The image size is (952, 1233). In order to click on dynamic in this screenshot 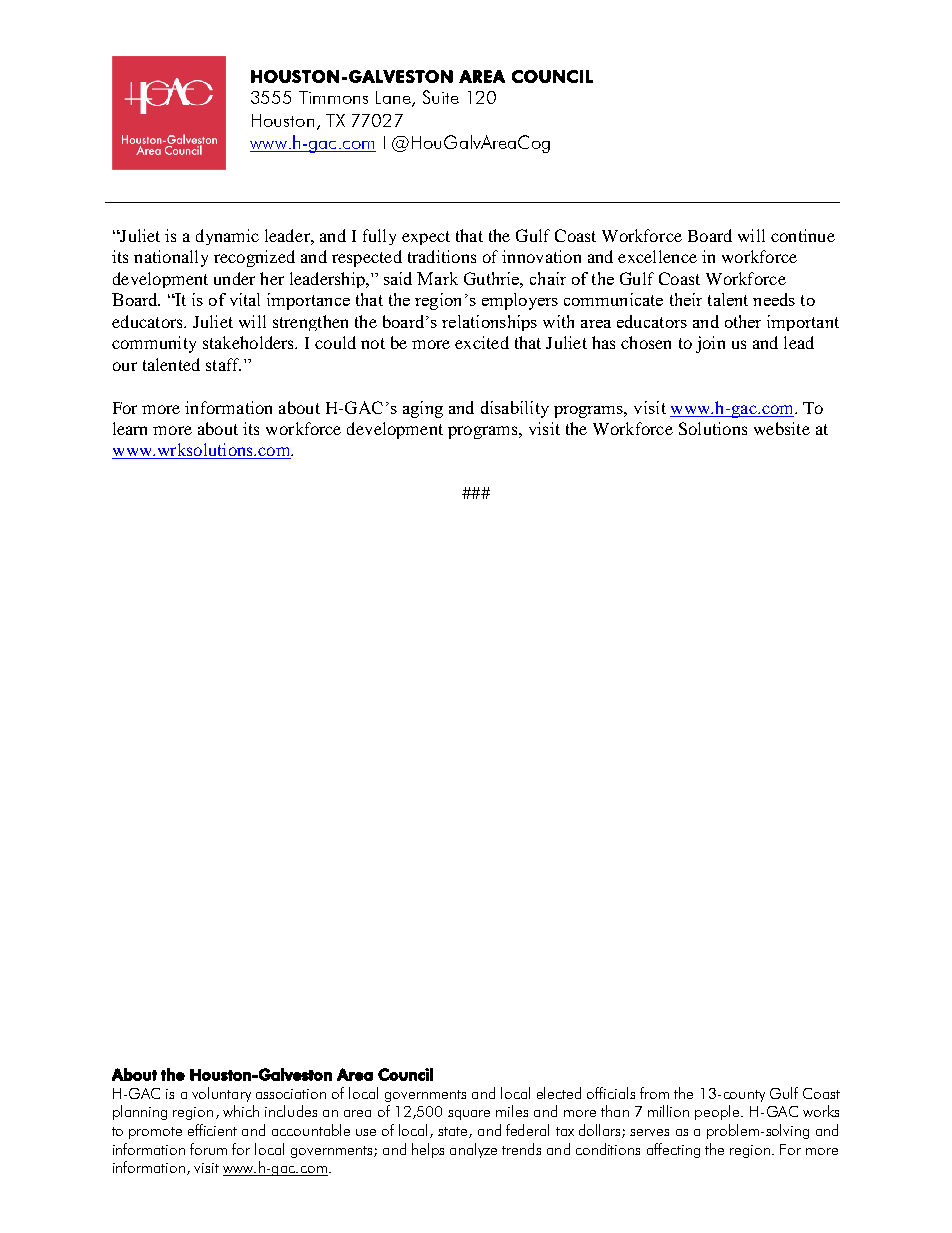, I will do `click(227, 237)`.
